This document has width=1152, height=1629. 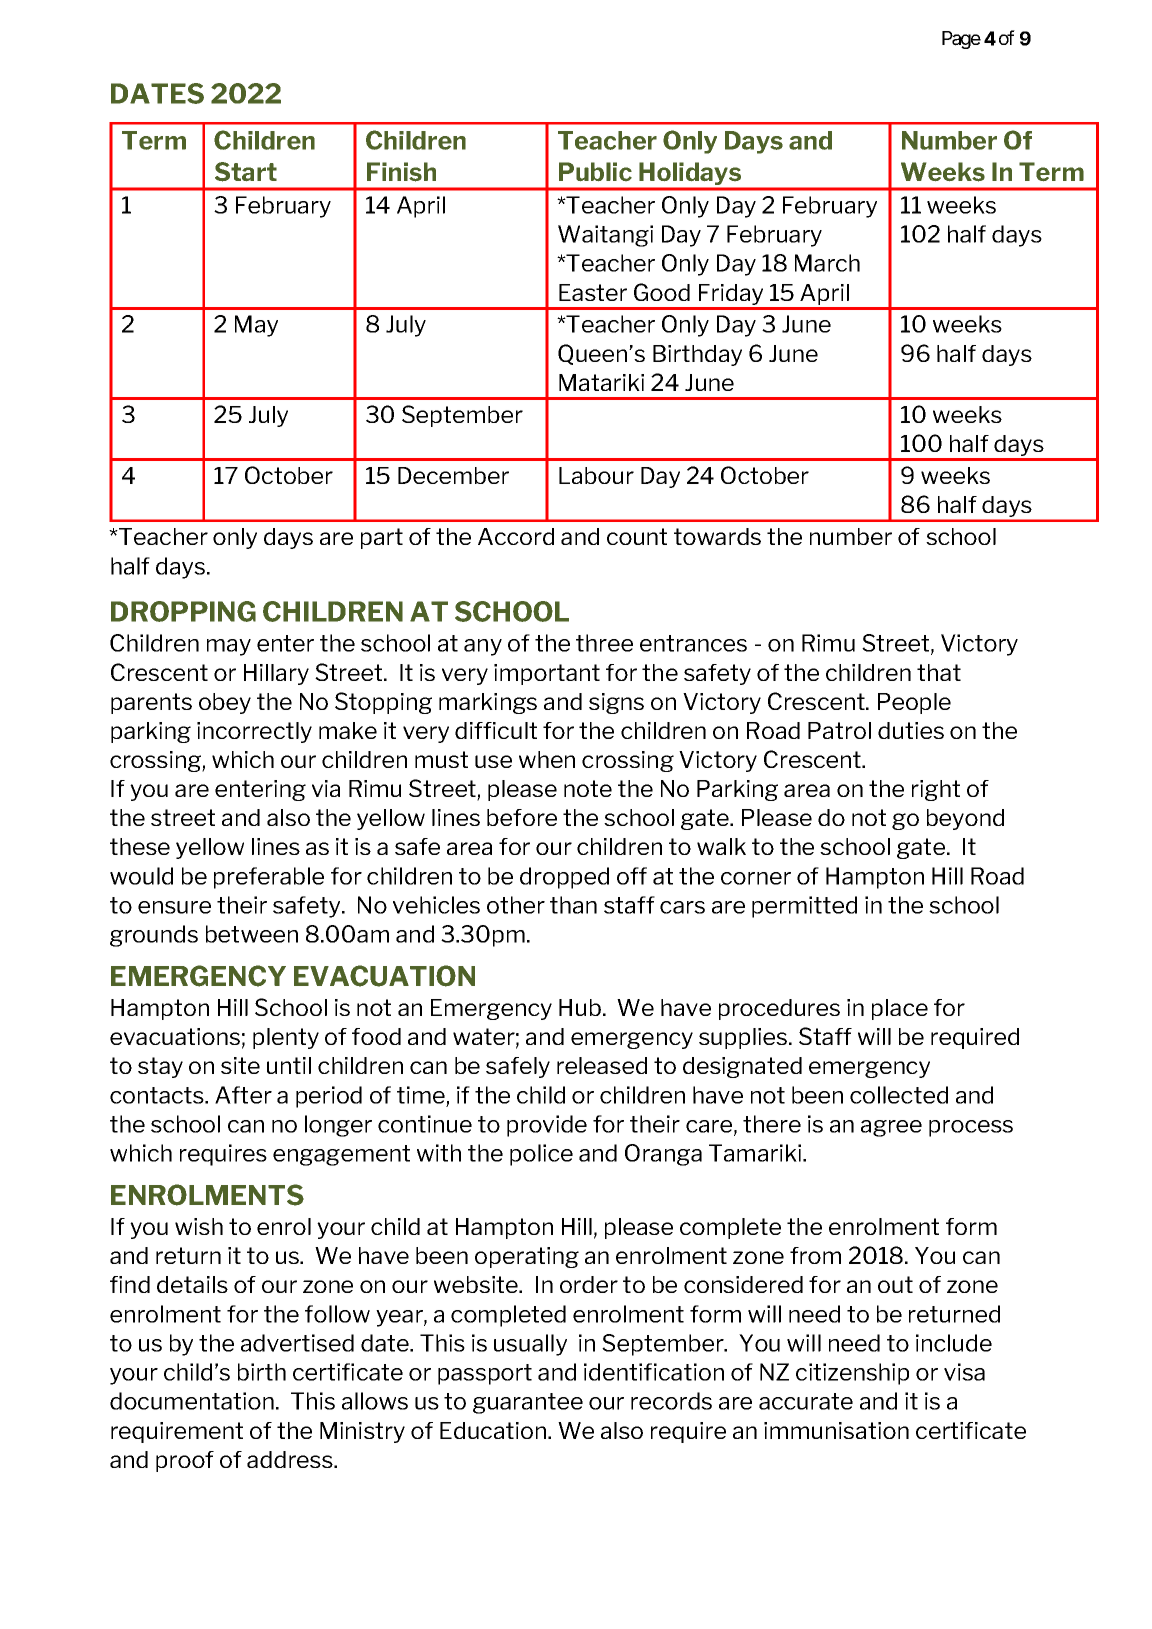 What do you see at coordinates (528, 1403) in the document?
I see `guarantee` at bounding box center [528, 1403].
